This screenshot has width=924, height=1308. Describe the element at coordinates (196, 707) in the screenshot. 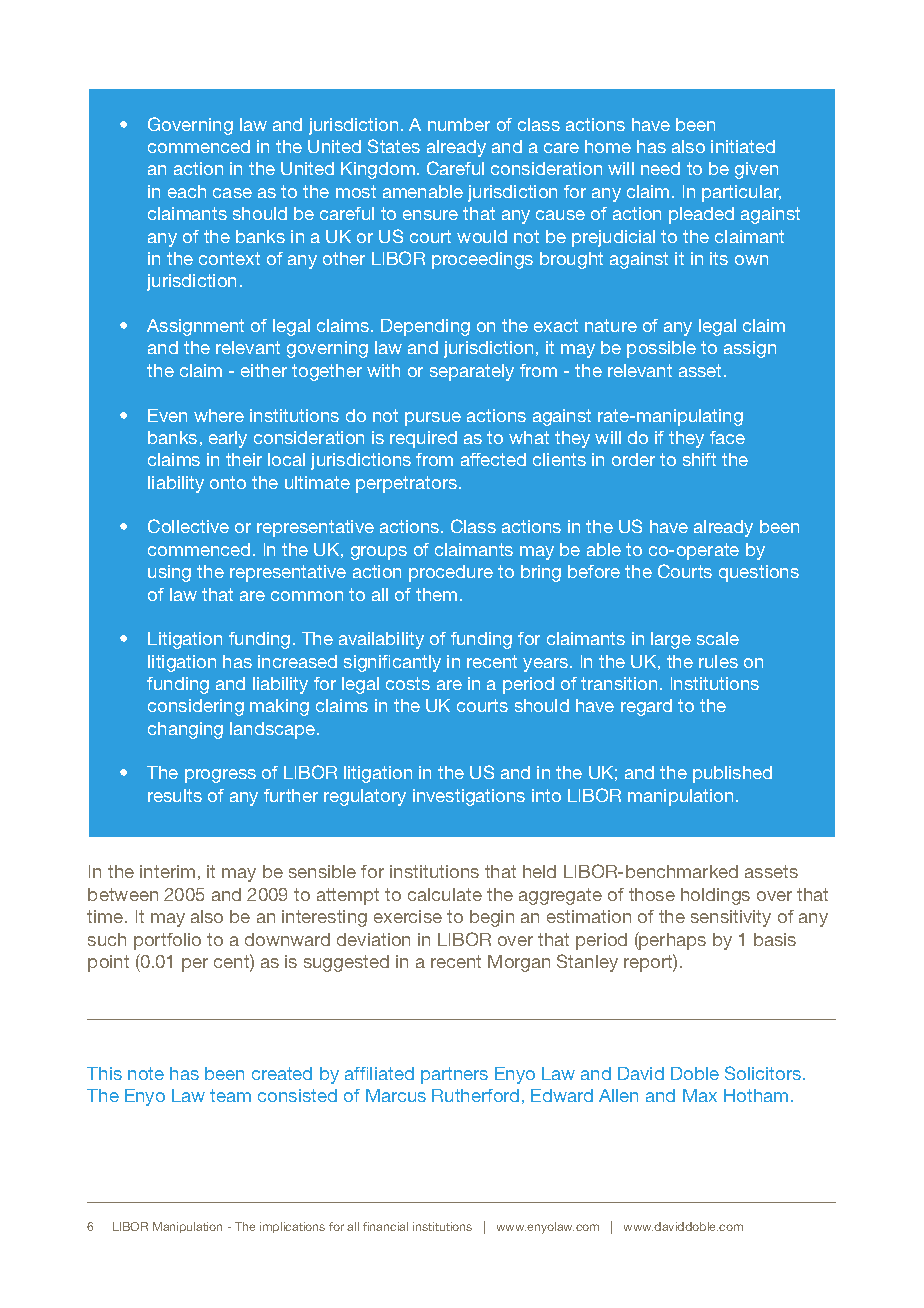

I see `considering` at that location.
